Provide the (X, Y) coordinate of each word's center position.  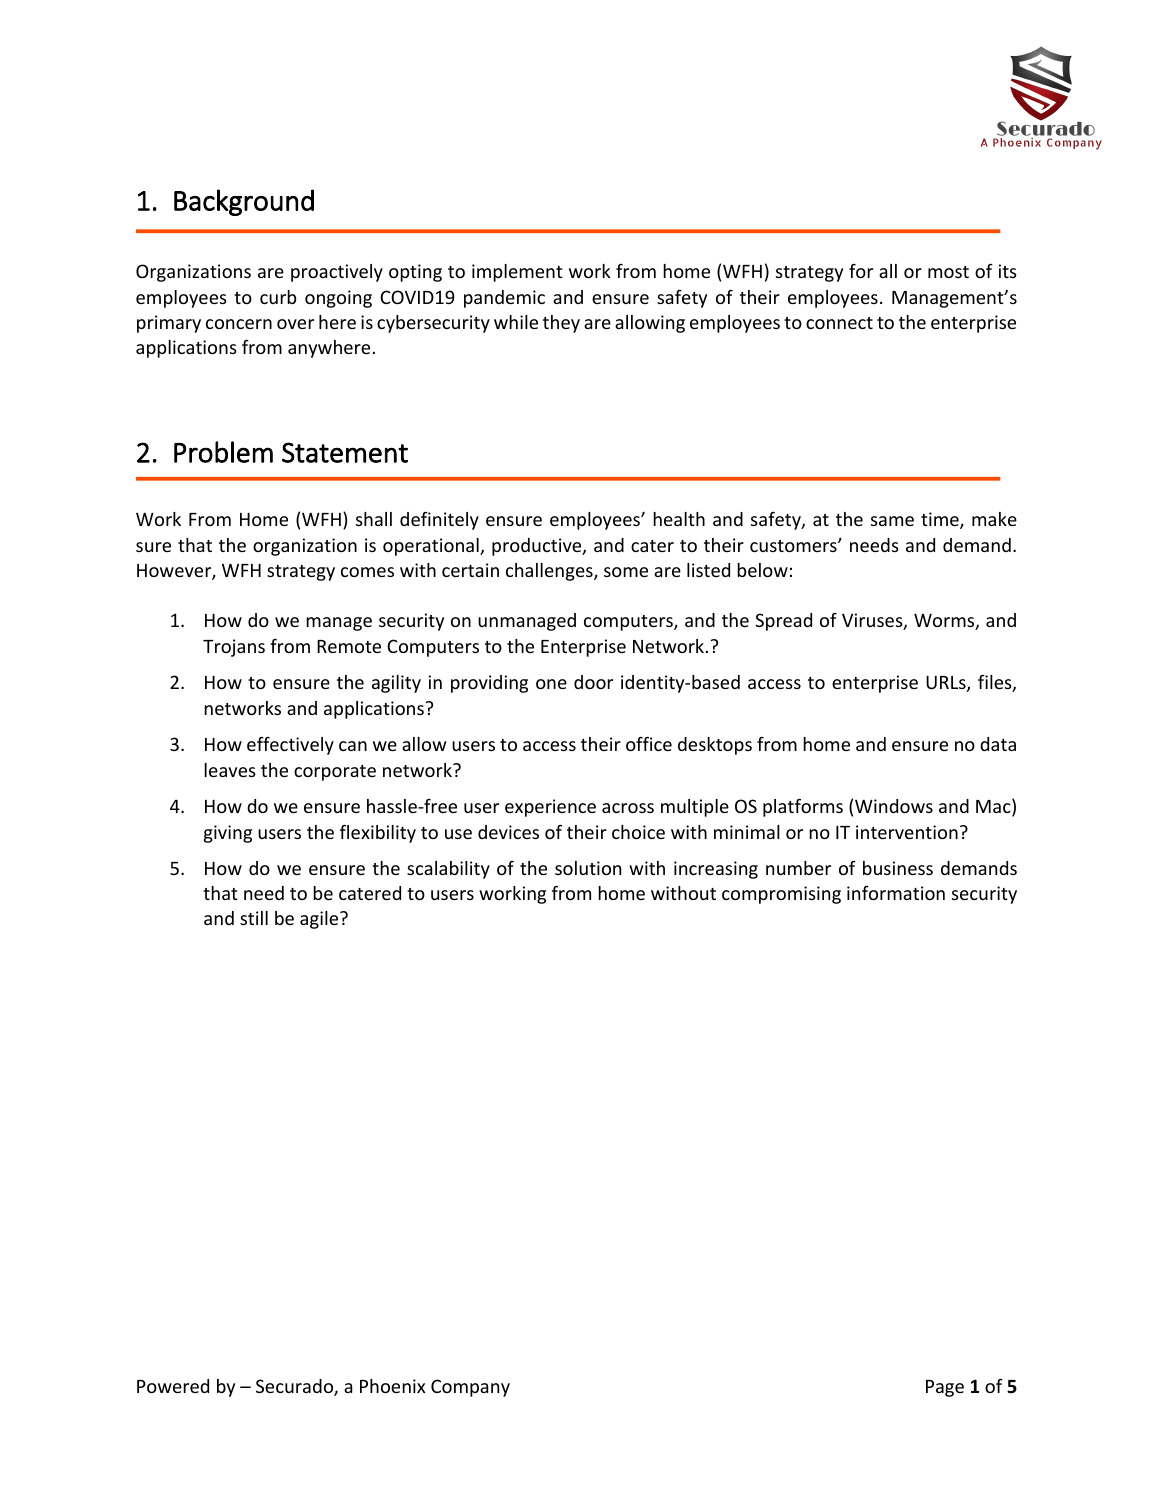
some (626, 572)
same (892, 521)
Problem (223, 452)
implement (517, 273)
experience (550, 808)
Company (470, 1388)
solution (588, 868)
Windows (894, 806)
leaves (230, 770)
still (254, 918)
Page (945, 1388)
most (948, 272)
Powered (173, 1386)
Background (244, 202)
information (896, 893)
